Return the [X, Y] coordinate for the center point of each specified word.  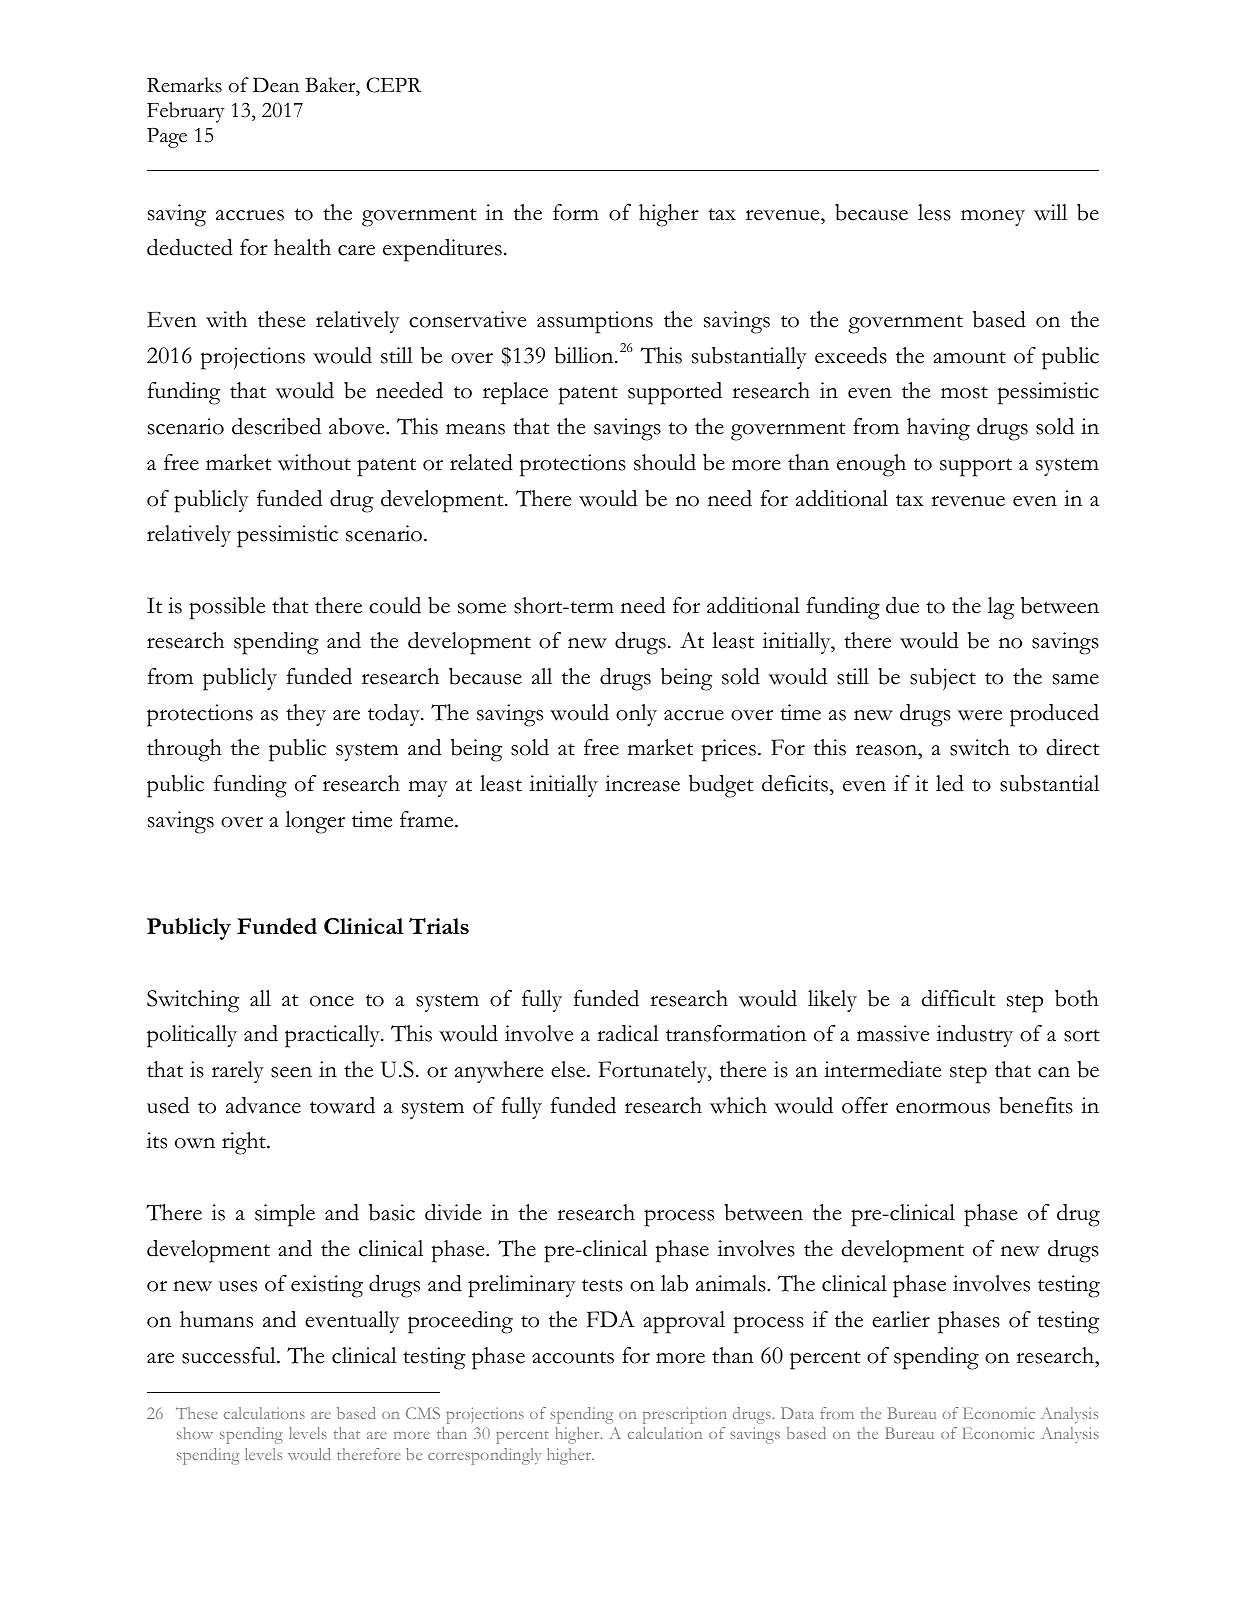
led [950, 783]
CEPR [394, 85]
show [195, 1433]
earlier [901, 1319]
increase [642, 783]
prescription [685, 1415]
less [934, 212]
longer [315, 822]
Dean [276, 85]
